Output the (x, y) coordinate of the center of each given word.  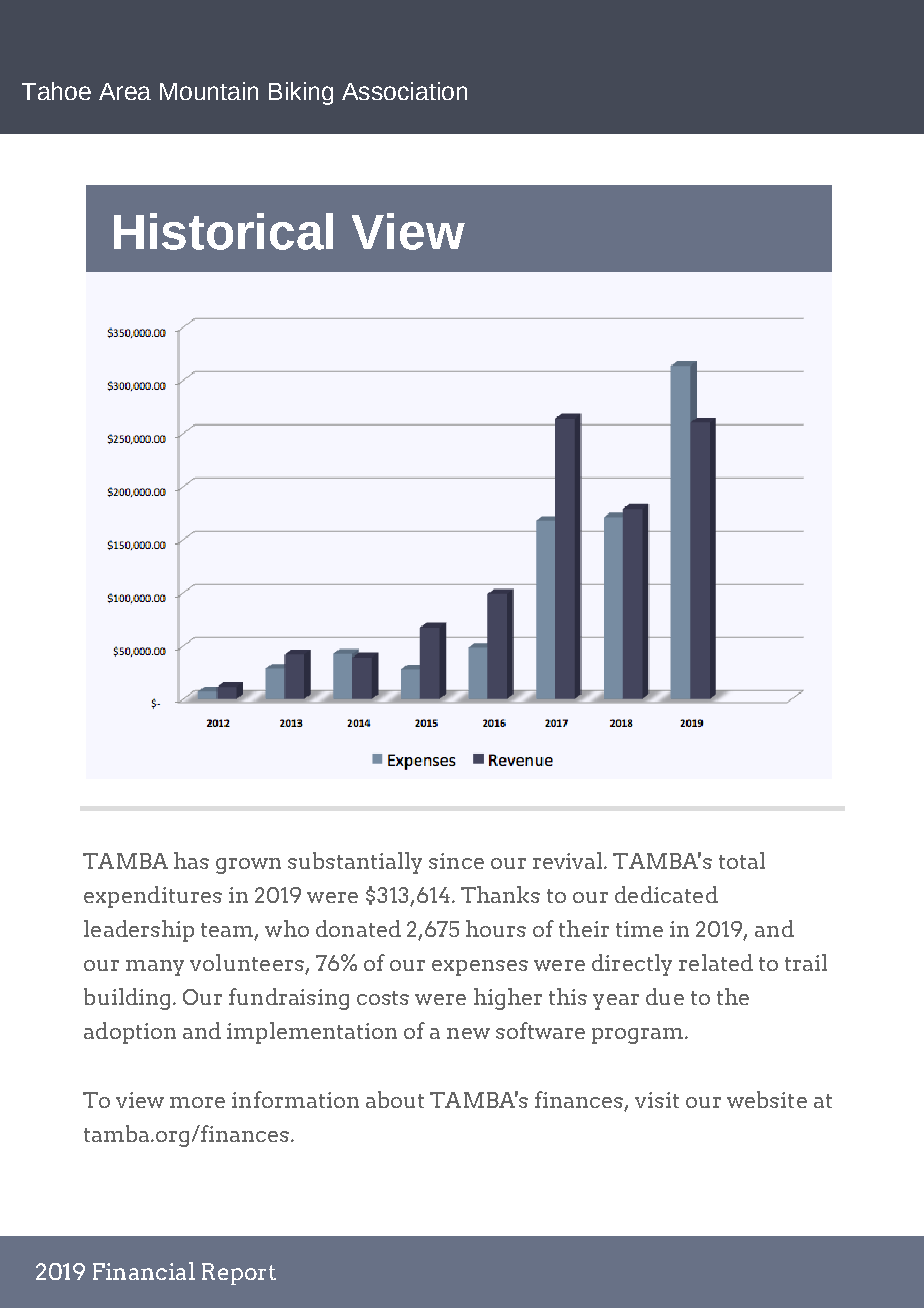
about (395, 1099)
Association (404, 91)
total (742, 860)
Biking (301, 93)
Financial (144, 1271)
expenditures (153, 897)
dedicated (666, 894)
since (456, 861)
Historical (223, 231)
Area (125, 91)
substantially (355, 863)
